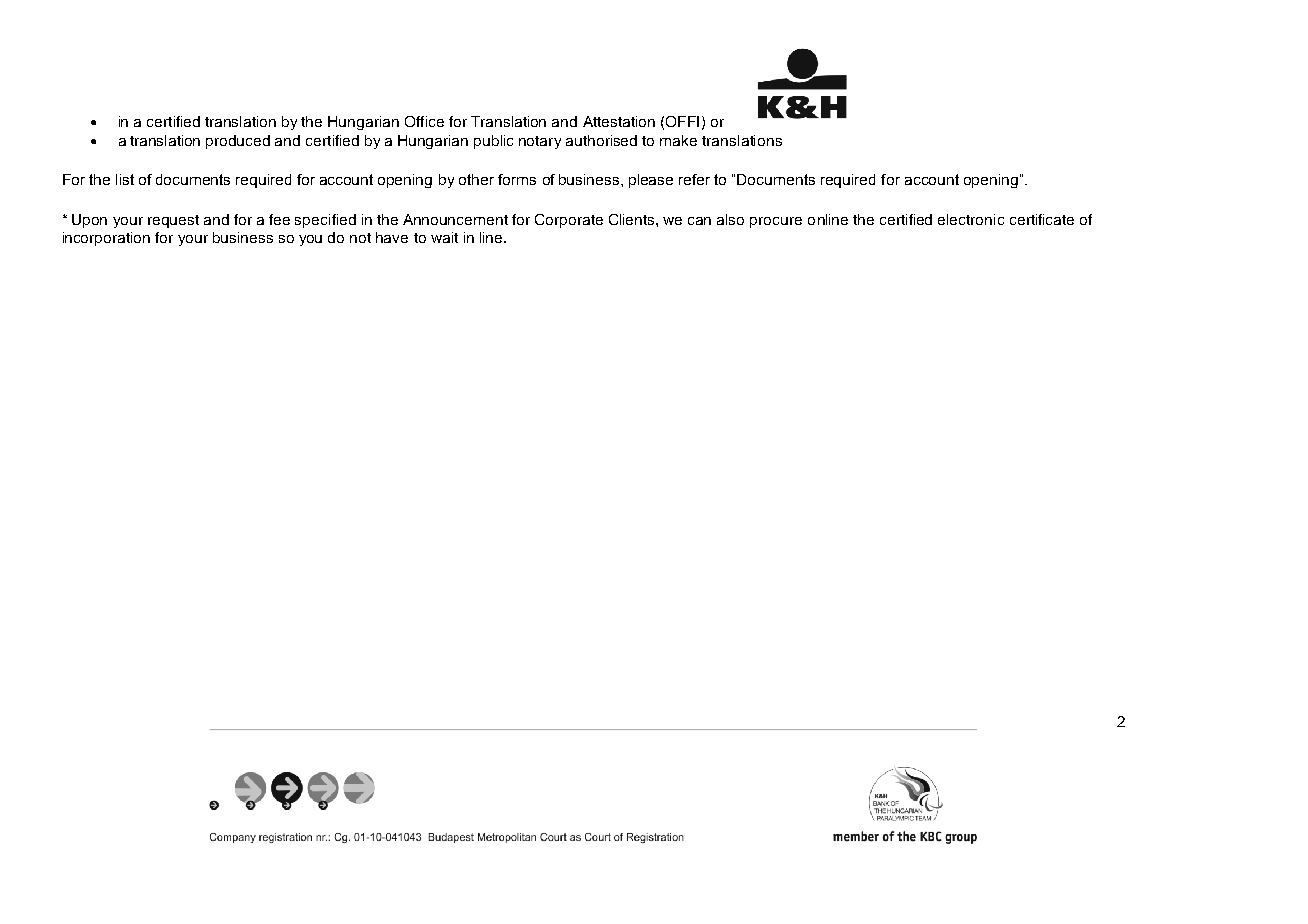 The width and height of the image is (1308, 924). Describe the element at coordinates (678, 140) in the image. I see `make` at that location.
